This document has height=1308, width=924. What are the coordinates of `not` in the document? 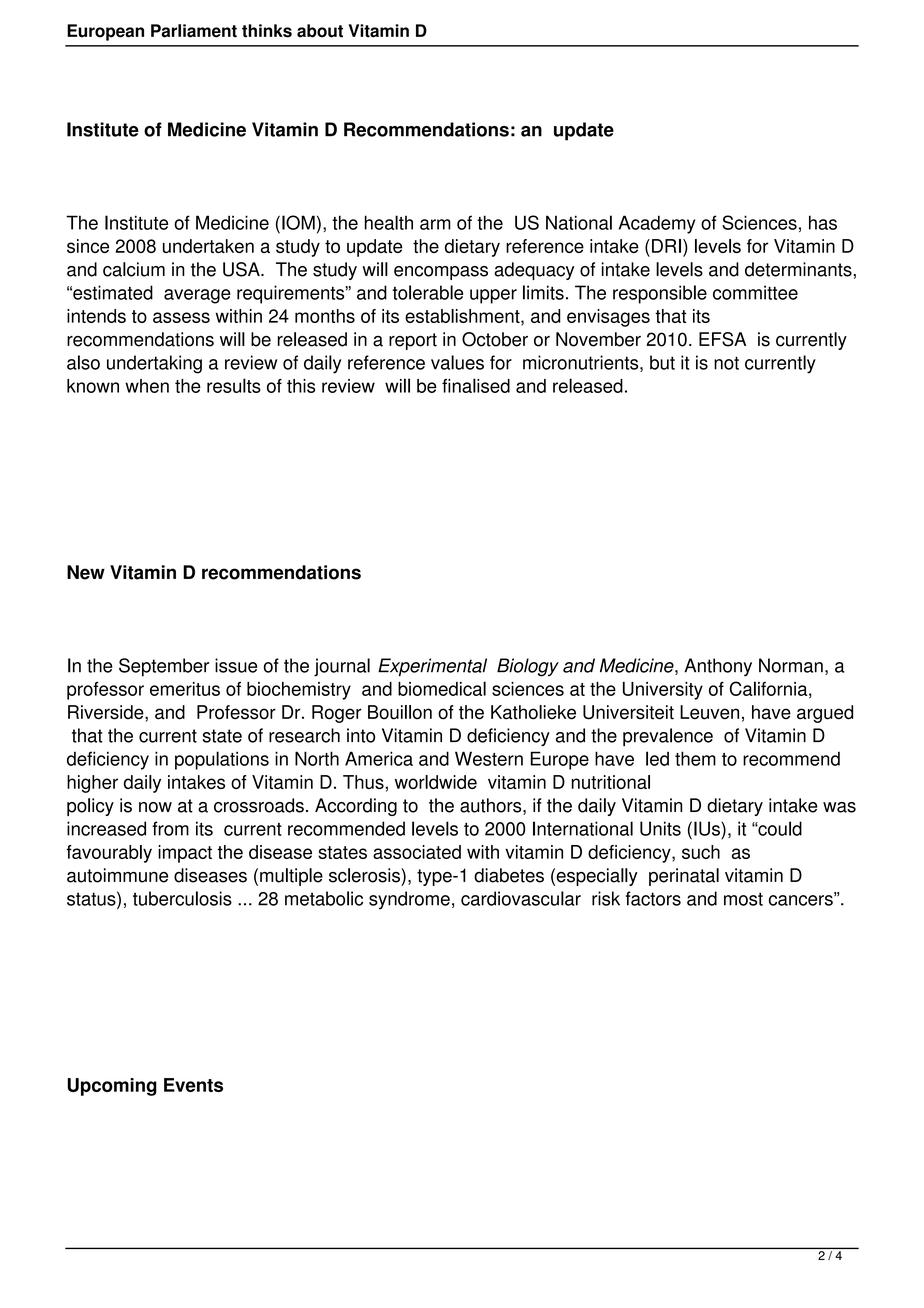 It's located at (726, 363).
